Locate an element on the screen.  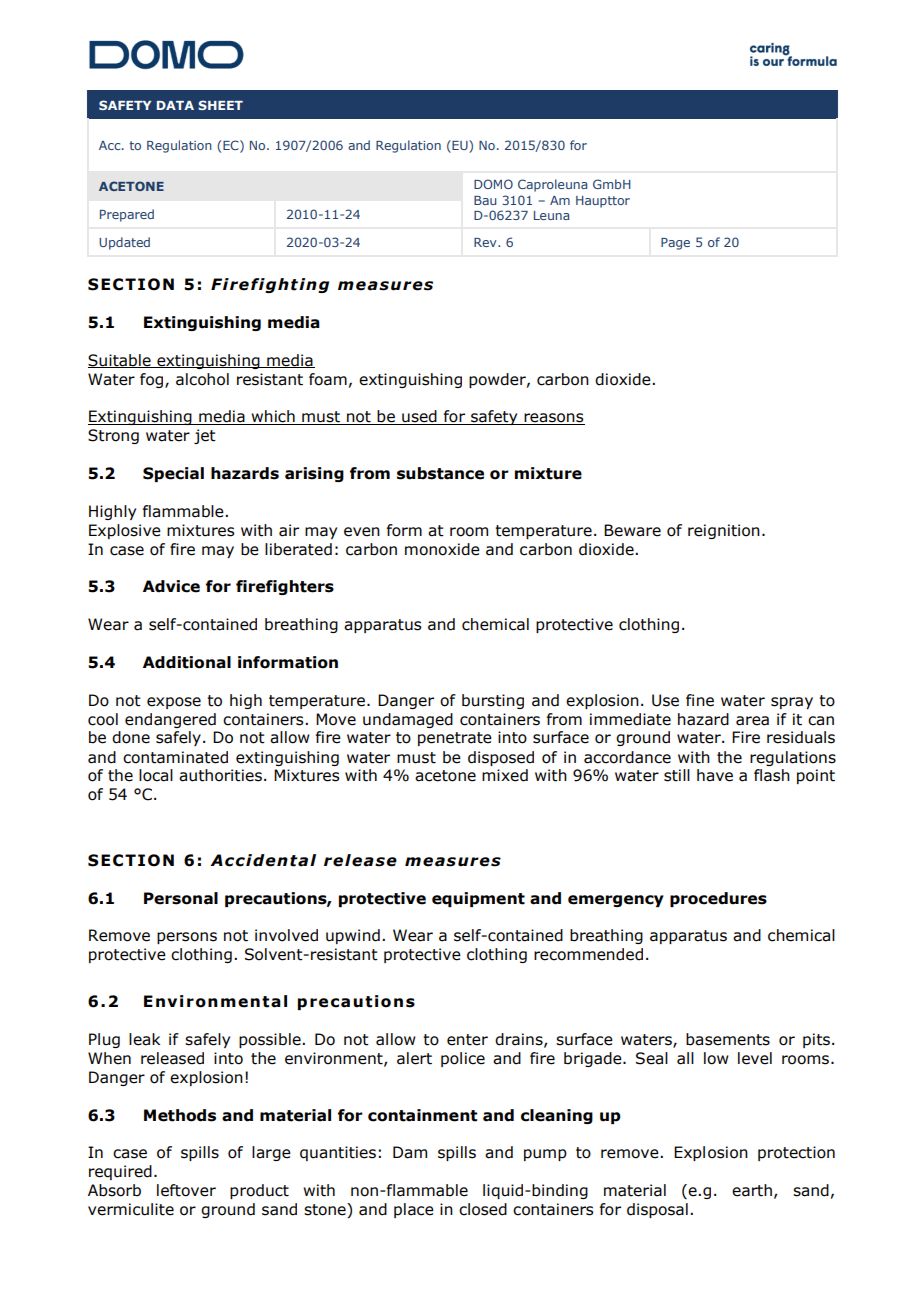
equipment is located at coordinates (478, 899).
